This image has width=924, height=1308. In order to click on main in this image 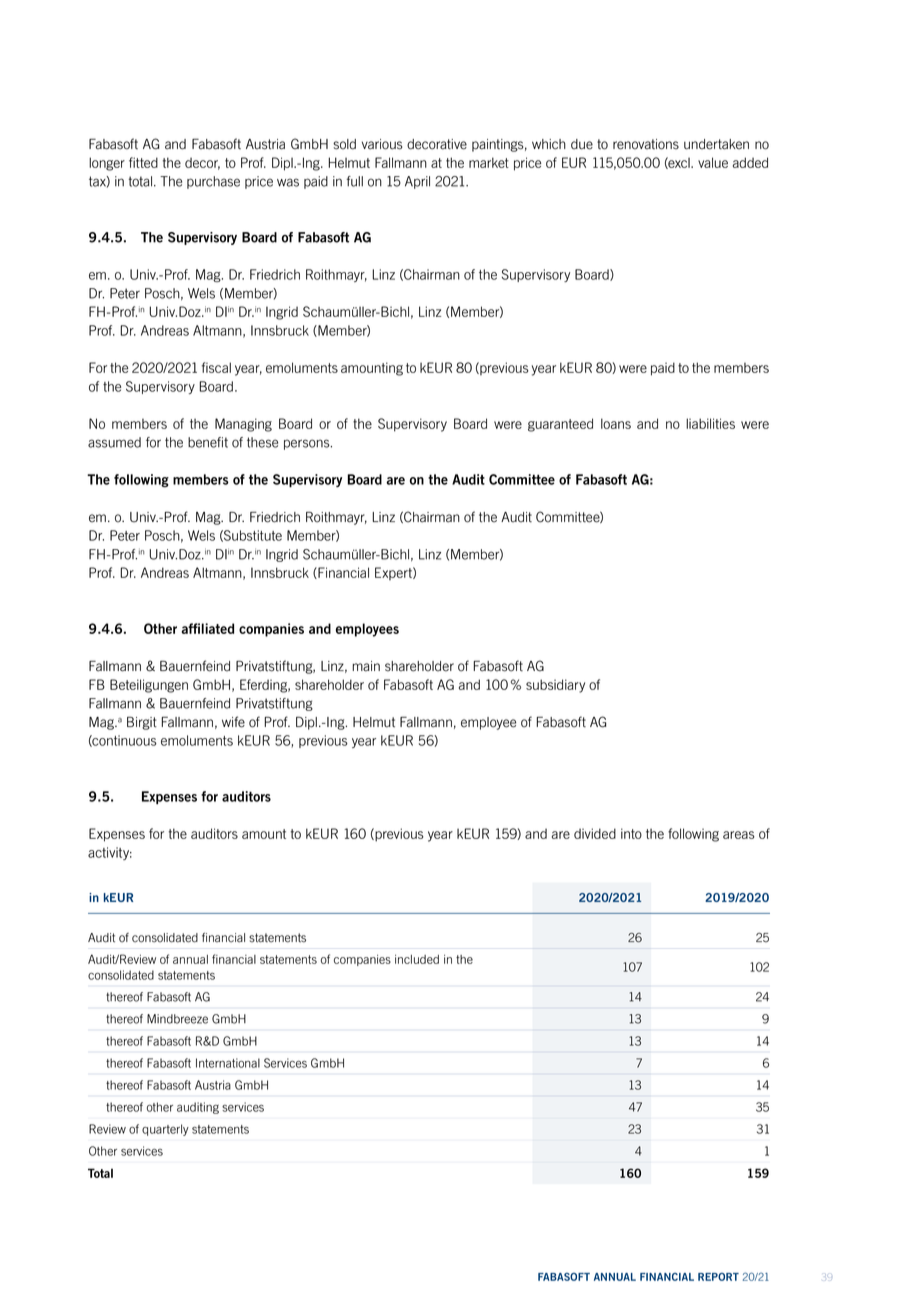, I will do `click(366, 666)`.
